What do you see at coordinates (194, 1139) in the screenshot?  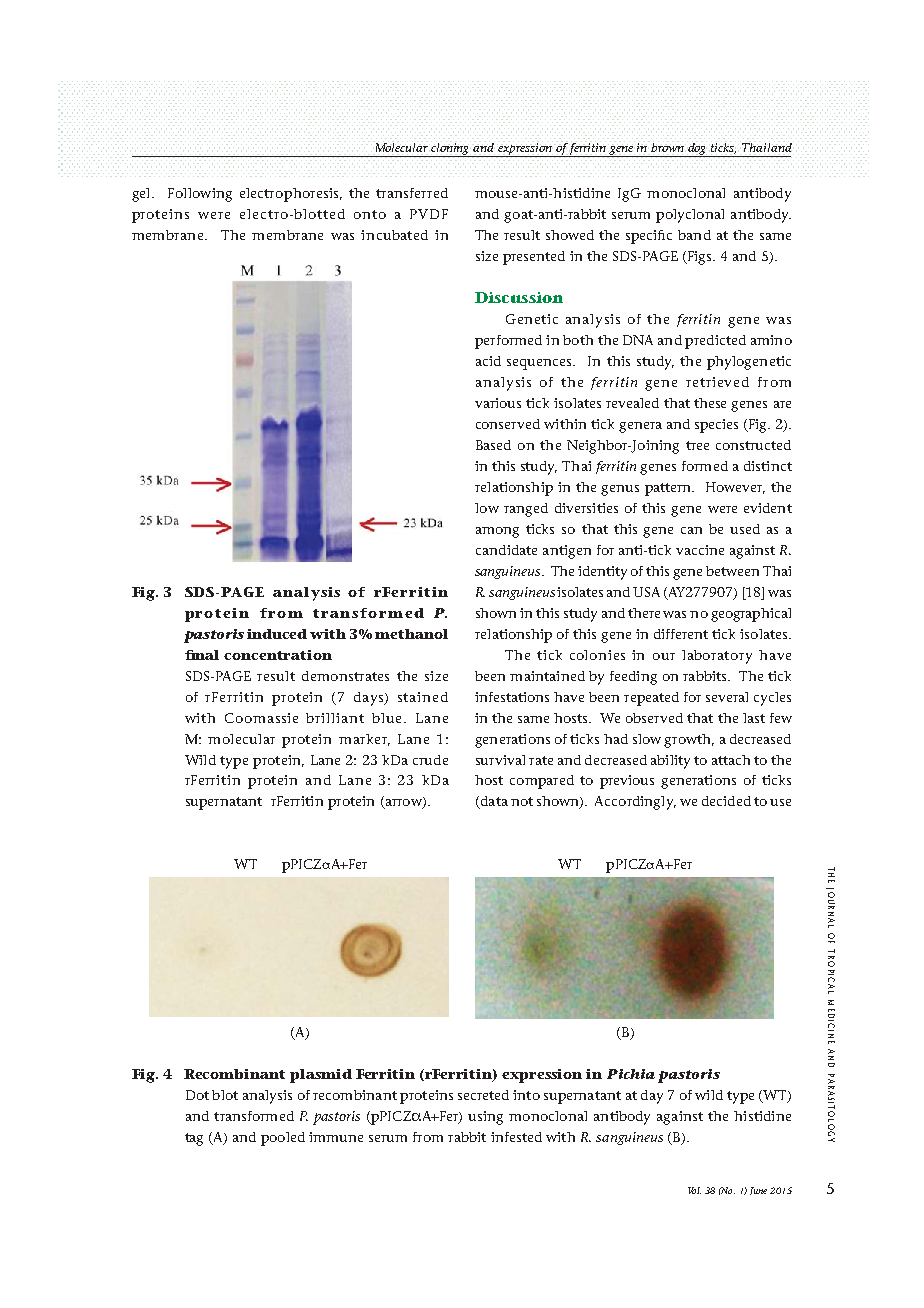 I see `tag` at bounding box center [194, 1139].
